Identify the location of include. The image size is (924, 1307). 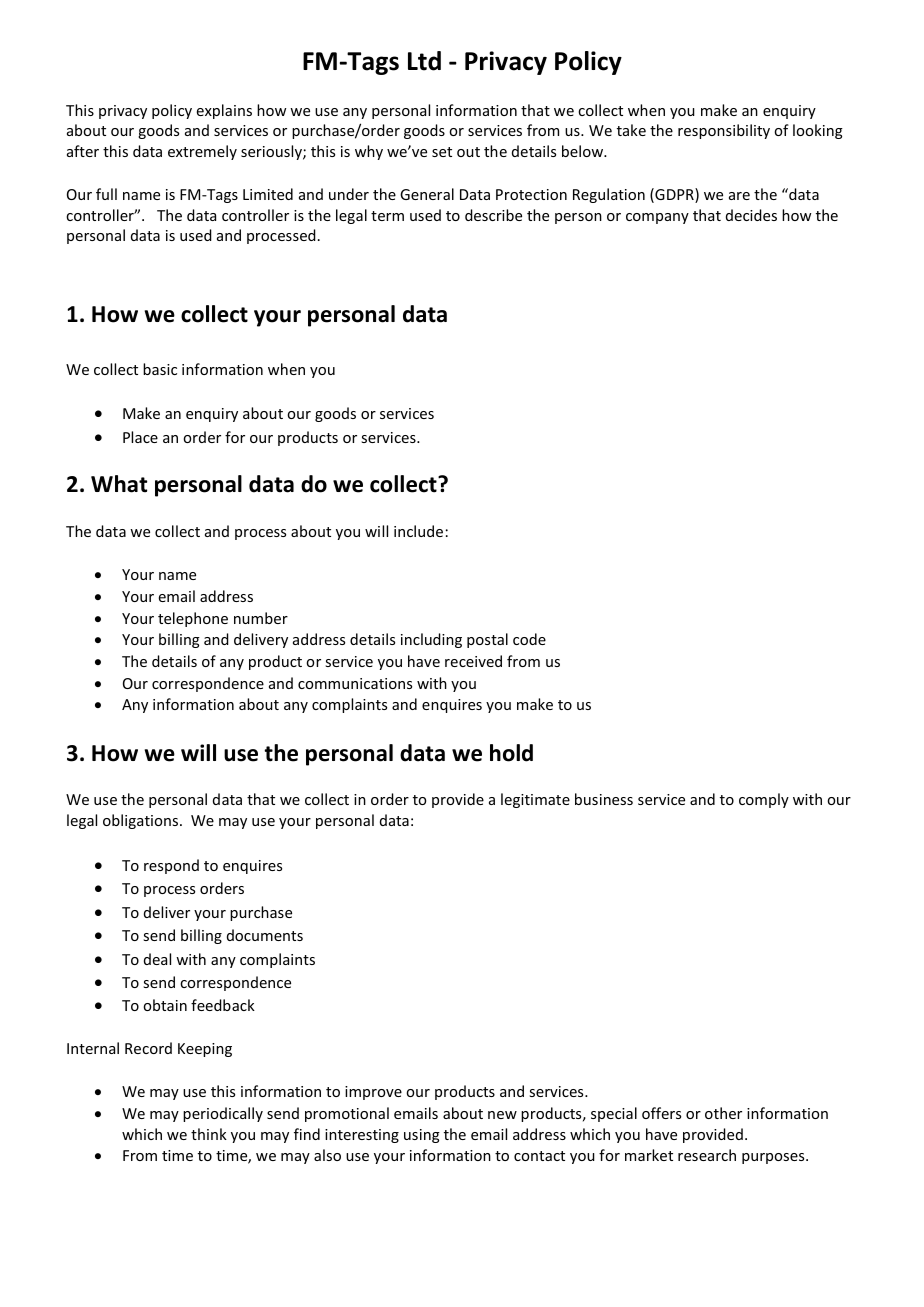
(418, 531).
